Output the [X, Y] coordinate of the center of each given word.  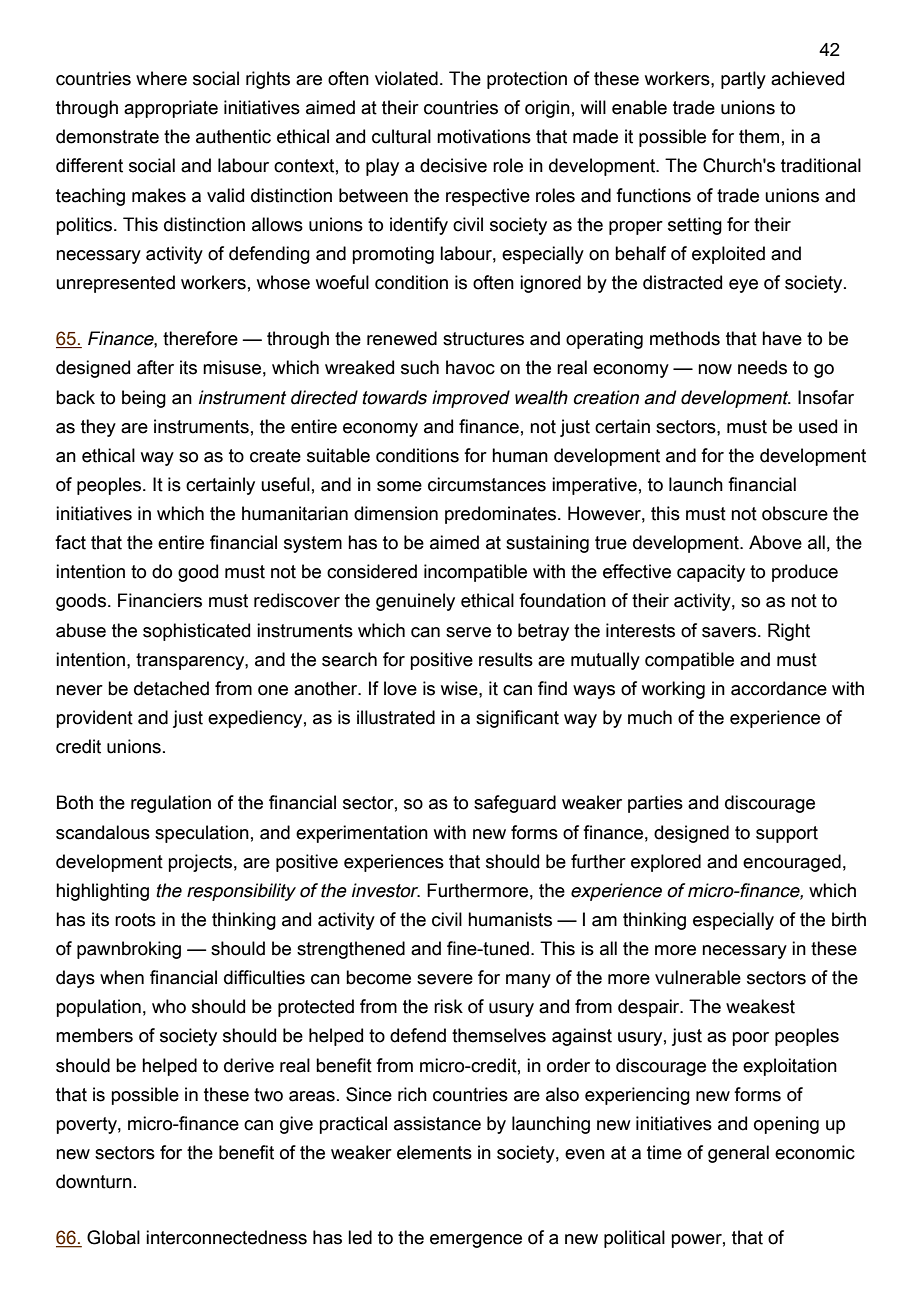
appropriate [171, 109]
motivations [484, 136]
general [738, 1154]
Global [113, 1237]
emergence [476, 1241]
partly [743, 80]
